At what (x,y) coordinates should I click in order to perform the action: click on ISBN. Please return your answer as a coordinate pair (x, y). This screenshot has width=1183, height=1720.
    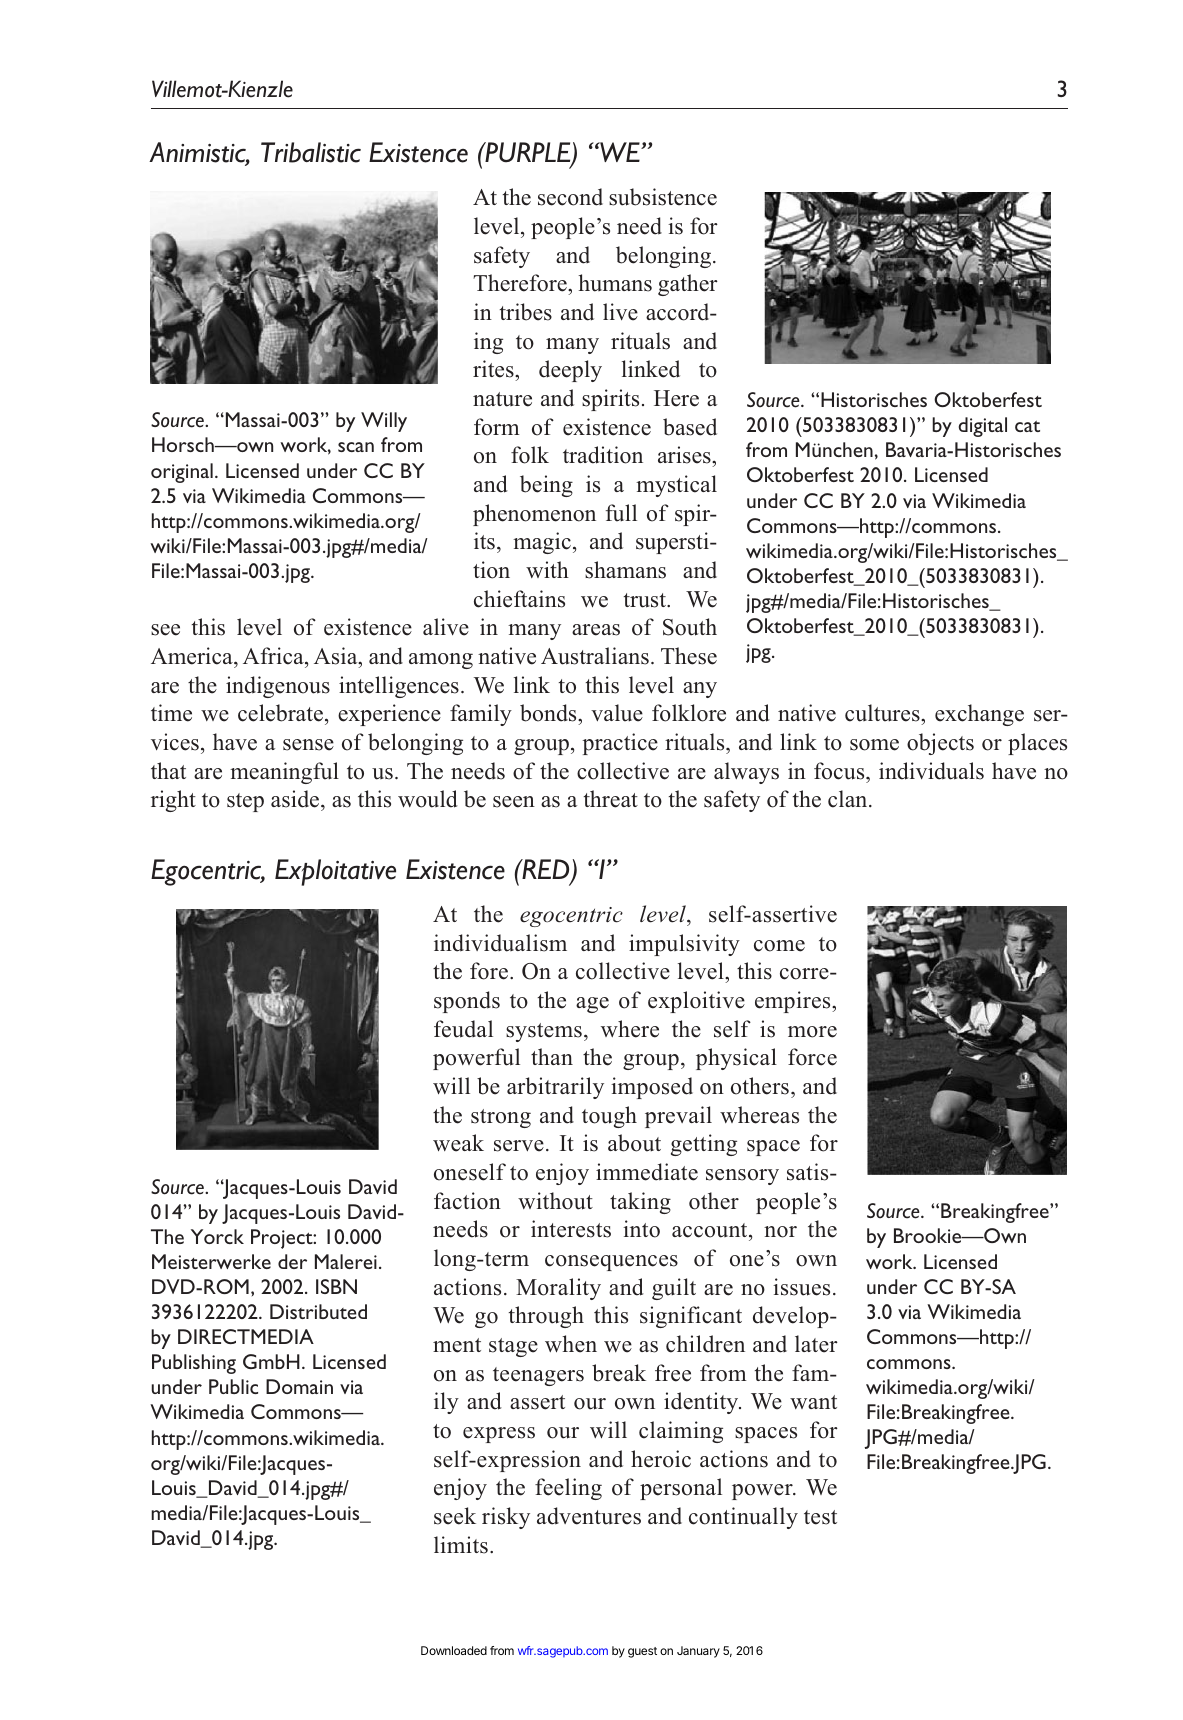
    Looking at the image, I should click on (336, 1286).
